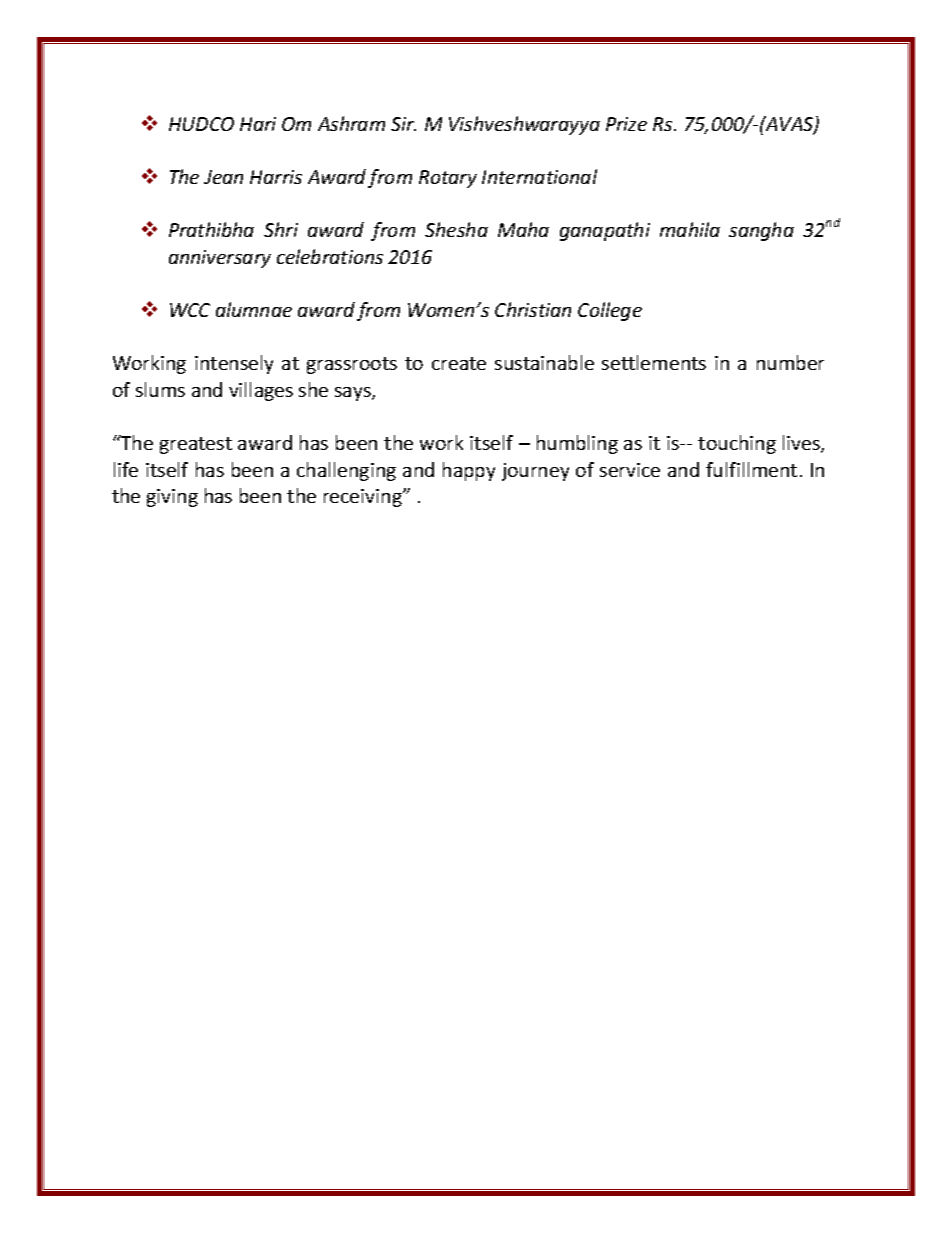 The height and width of the screenshot is (1233, 952). What do you see at coordinates (220, 259) in the screenshot?
I see `anniversary` at bounding box center [220, 259].
